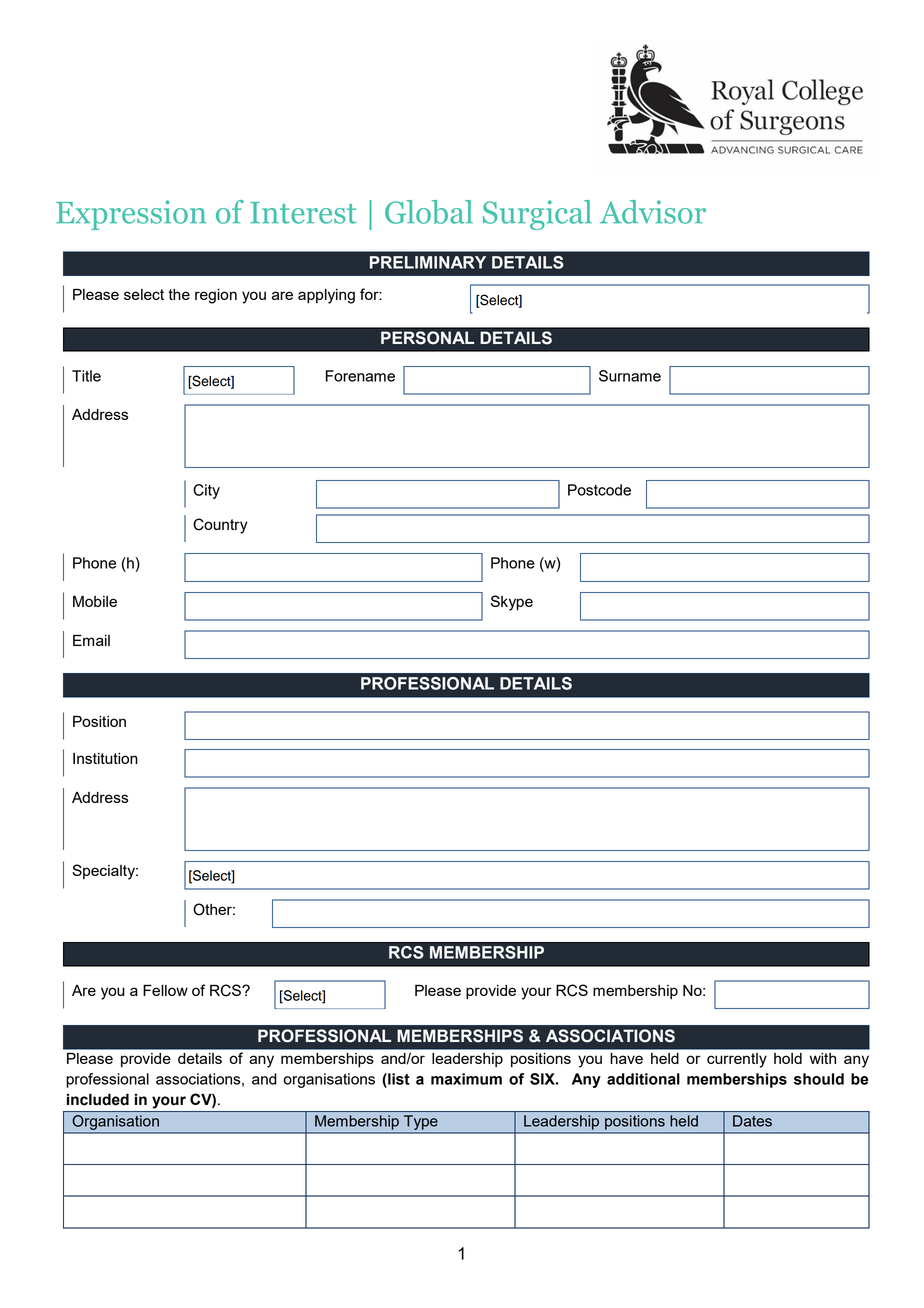 The width and height of the screenshot is (924, 1308). Describe the element at coordinates (653, 212) in the screenshot. I see `Advisor` at that location.
